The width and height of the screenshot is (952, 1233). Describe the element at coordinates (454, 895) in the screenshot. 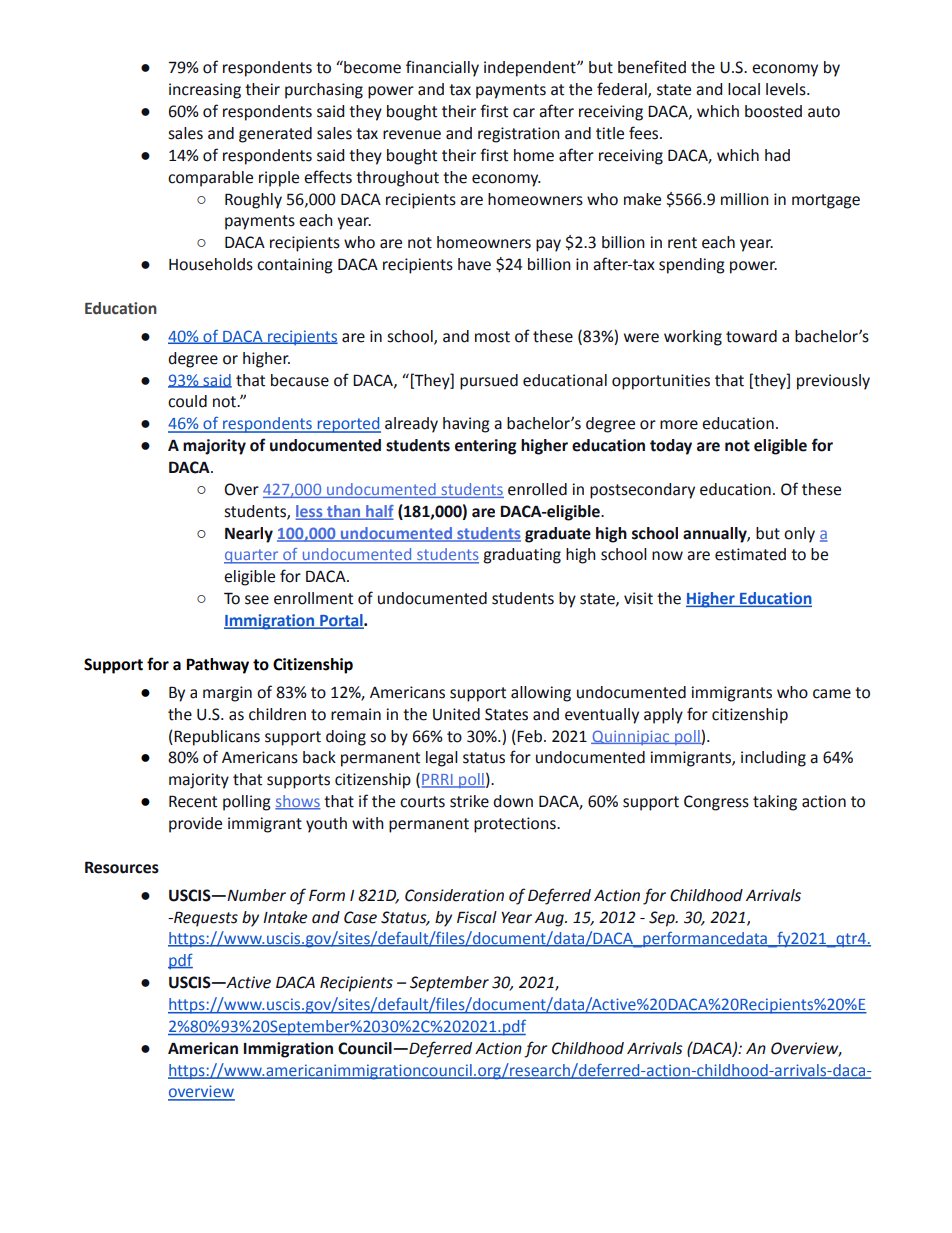

I see `Consideration` at that location.
